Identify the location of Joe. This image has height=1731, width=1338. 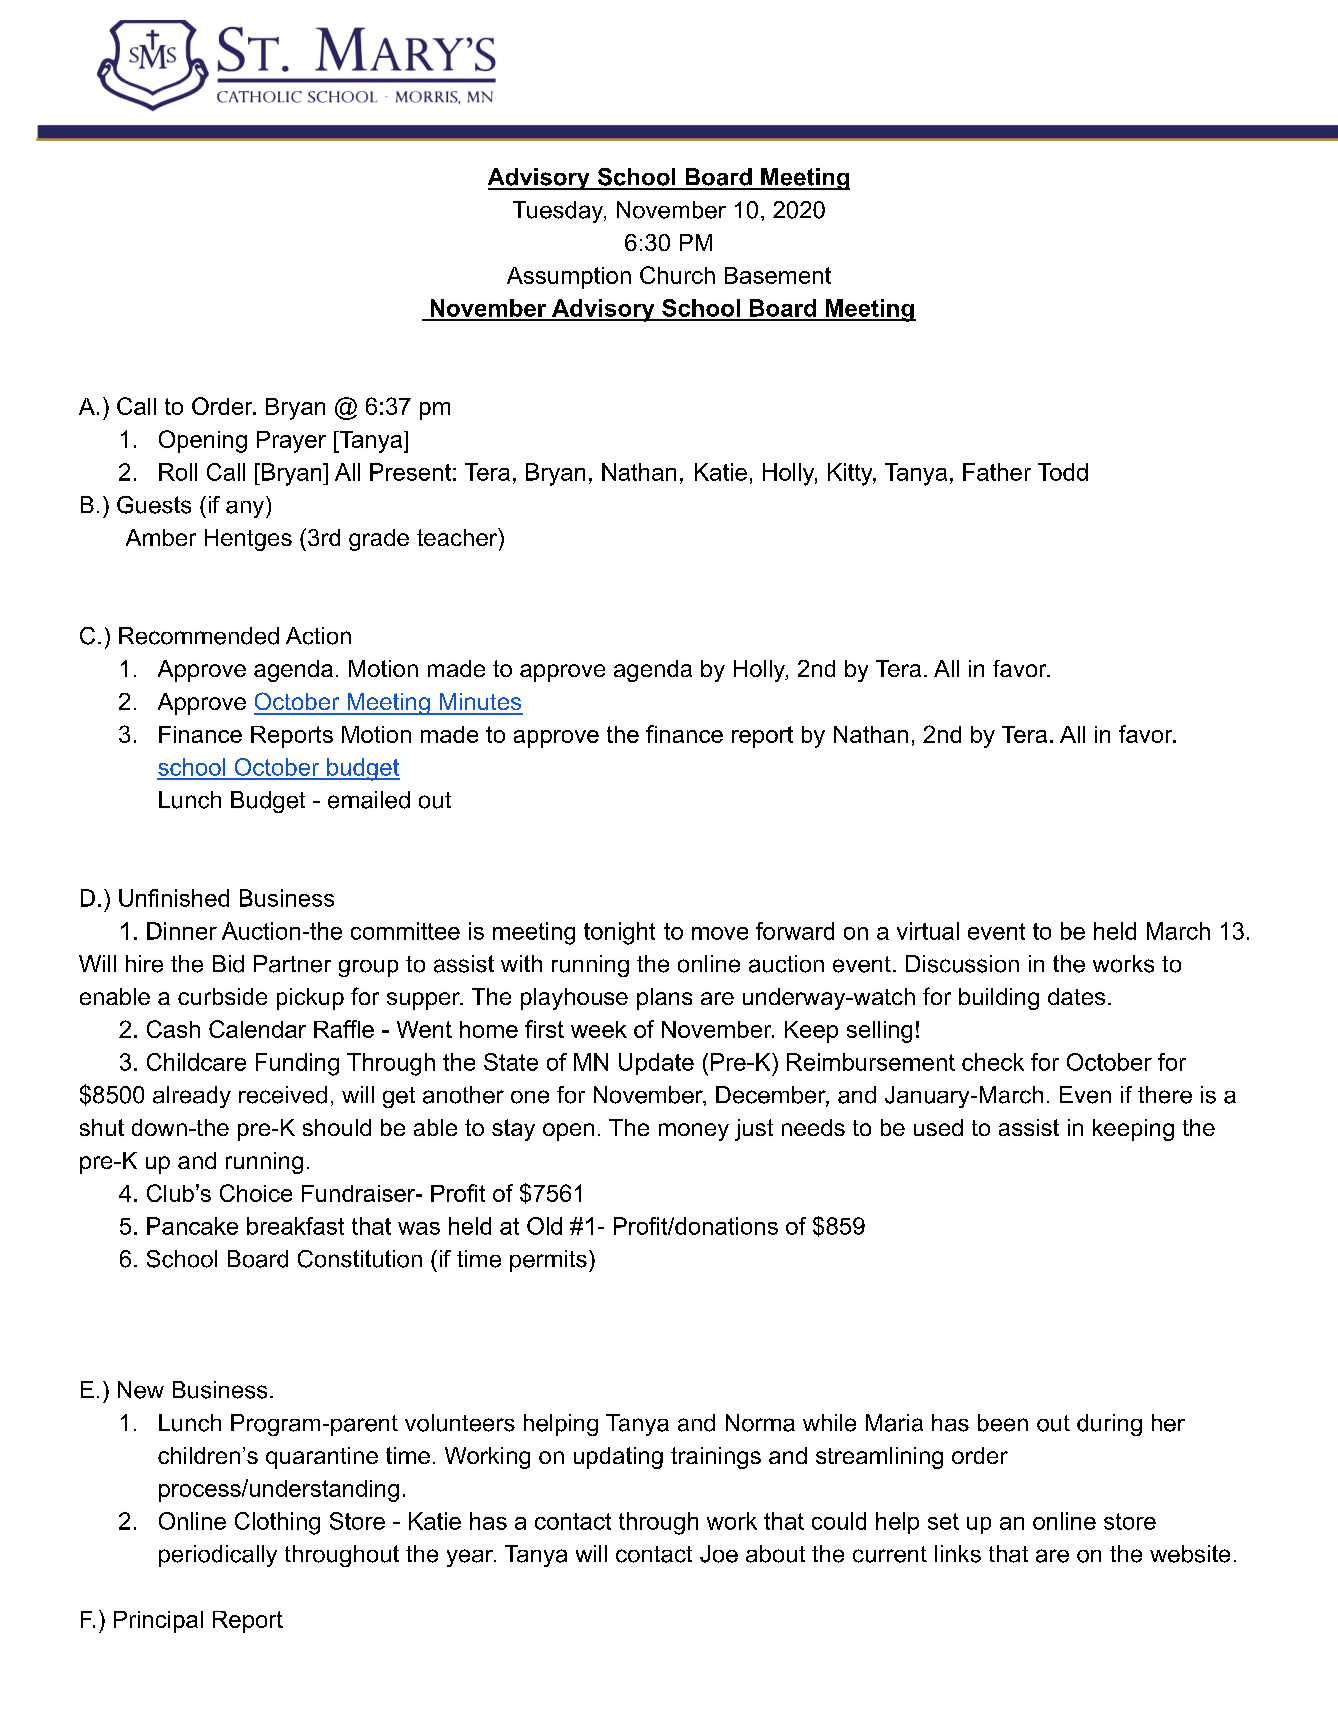
(719, 1554).
